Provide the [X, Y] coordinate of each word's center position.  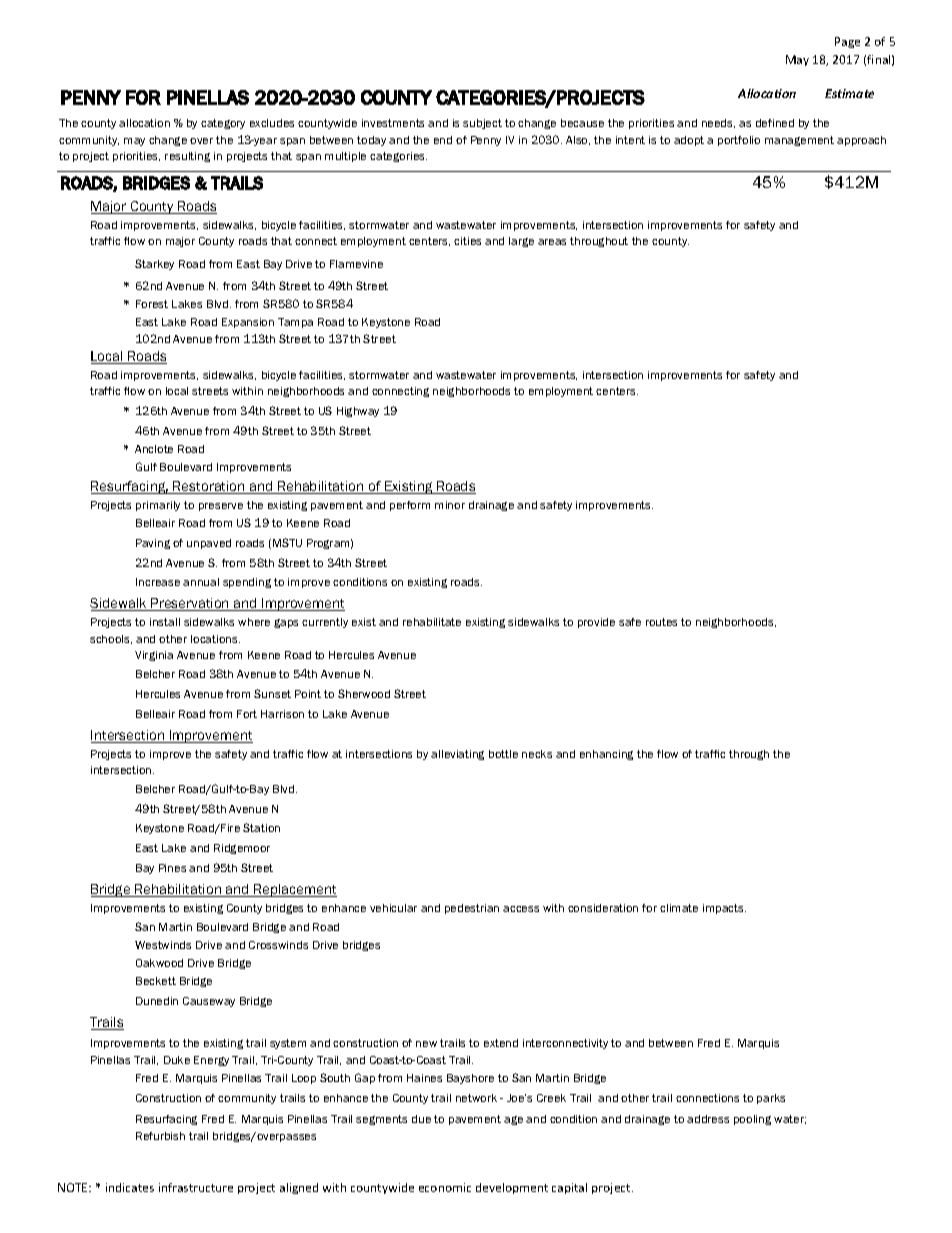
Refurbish [160, 1136]
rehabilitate [432, 622]
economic [445, 1187]
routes [661, 622]
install [165, 622]
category [223, 124]
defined [775, 123]
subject [482, 124]
